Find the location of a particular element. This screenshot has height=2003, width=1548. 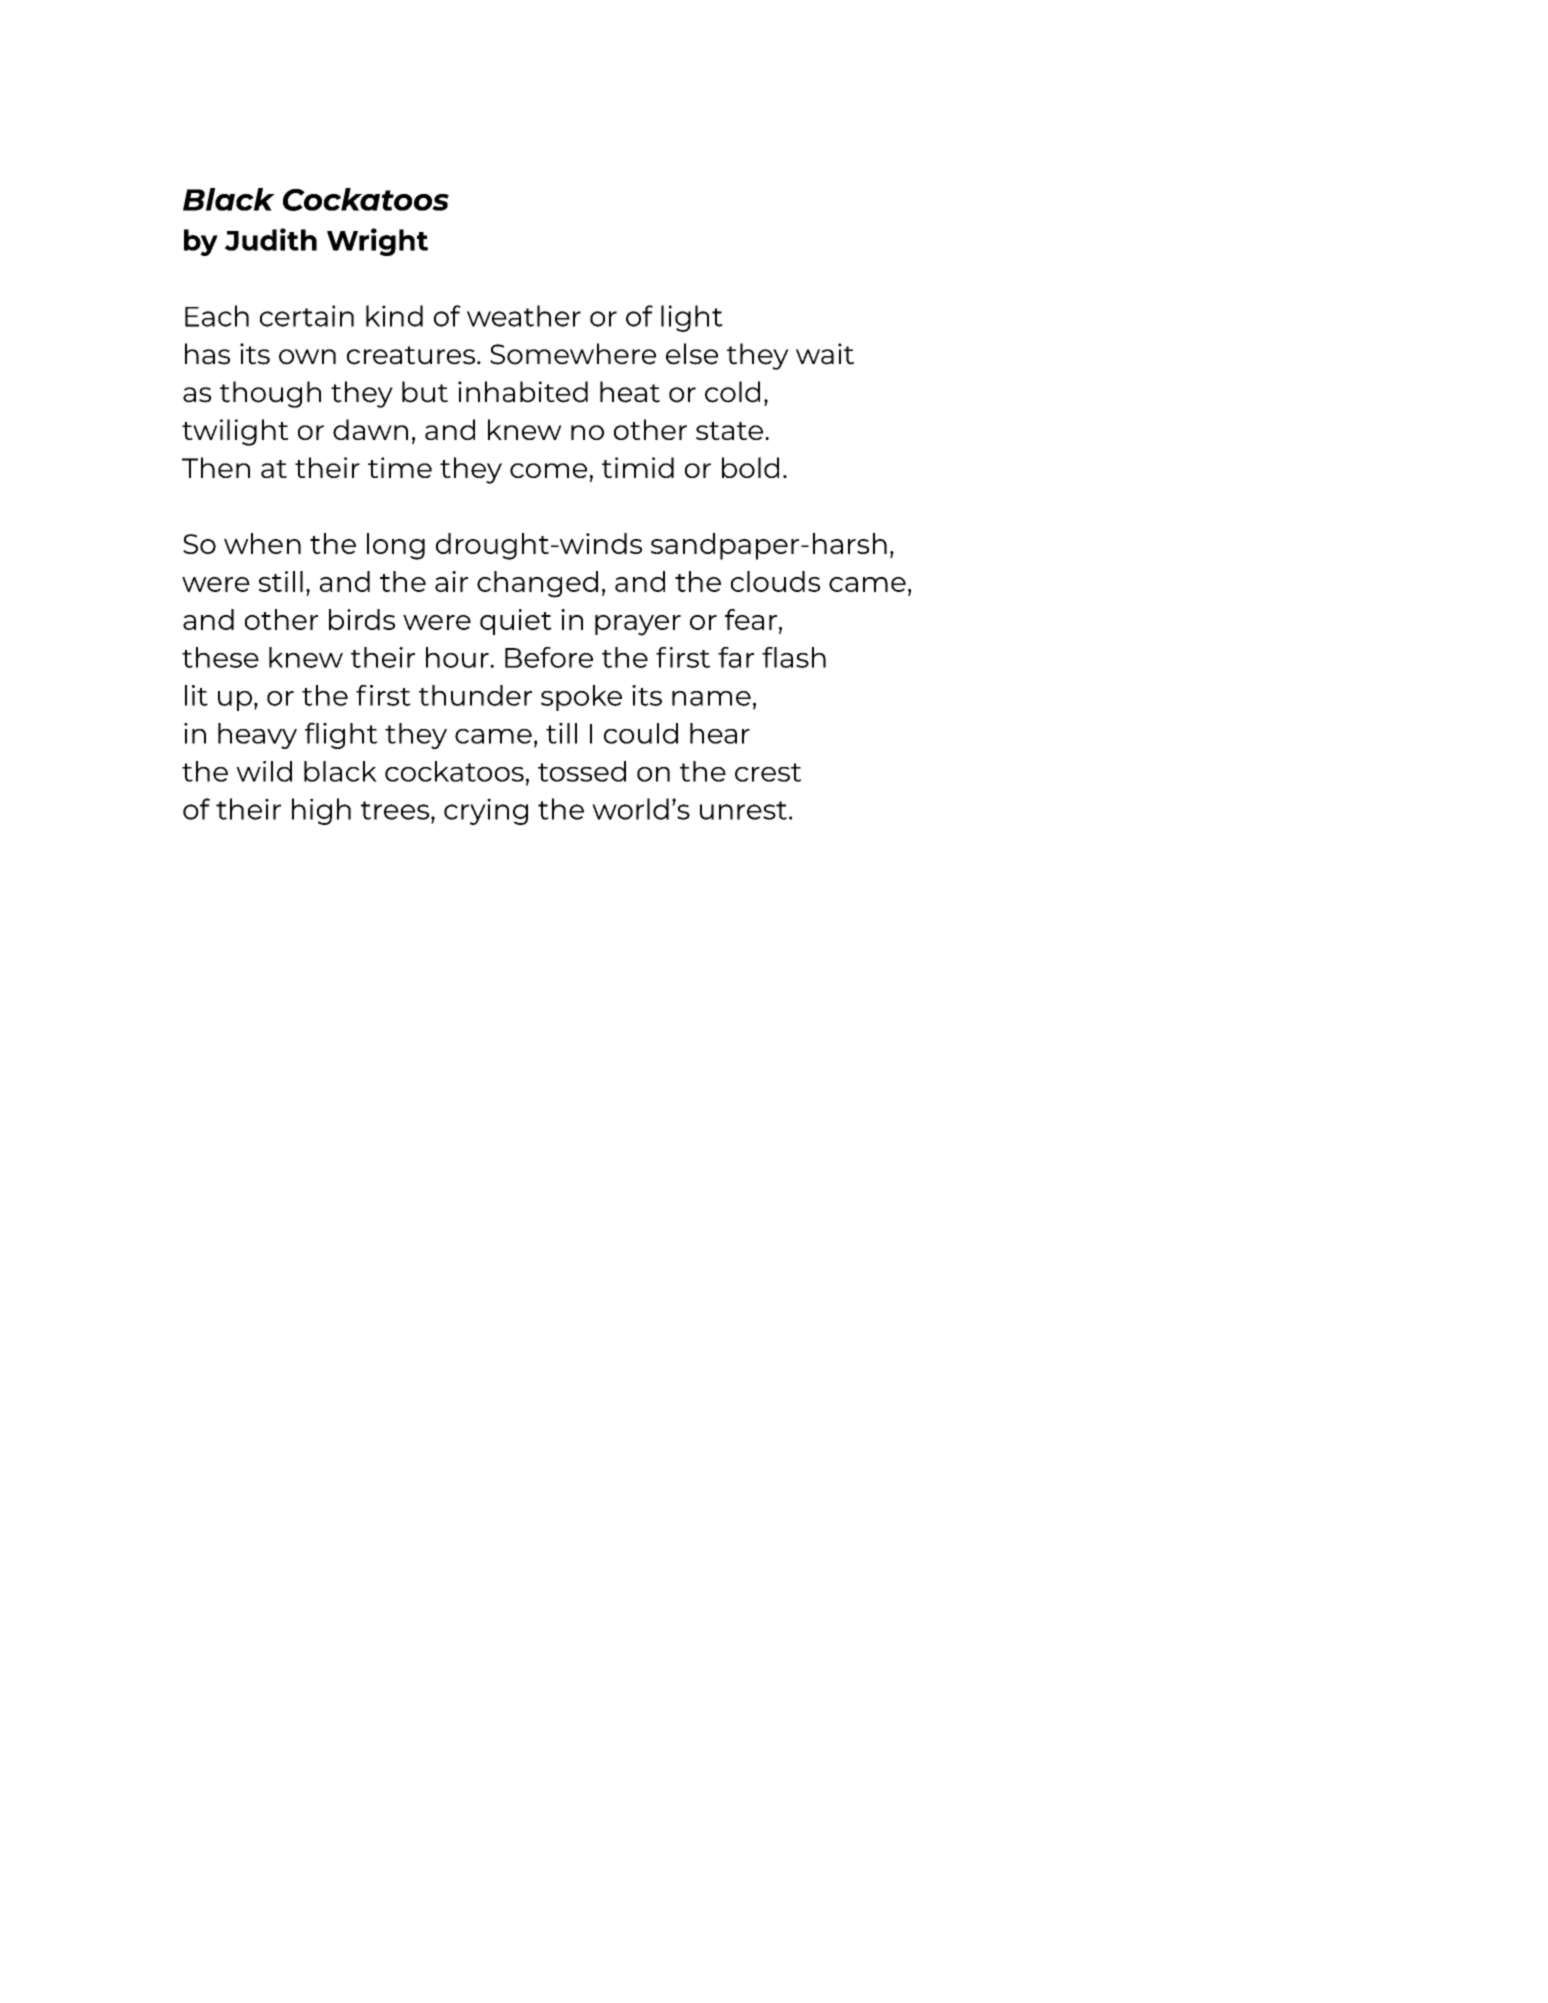

wild is located at coordinates (264, 771).
